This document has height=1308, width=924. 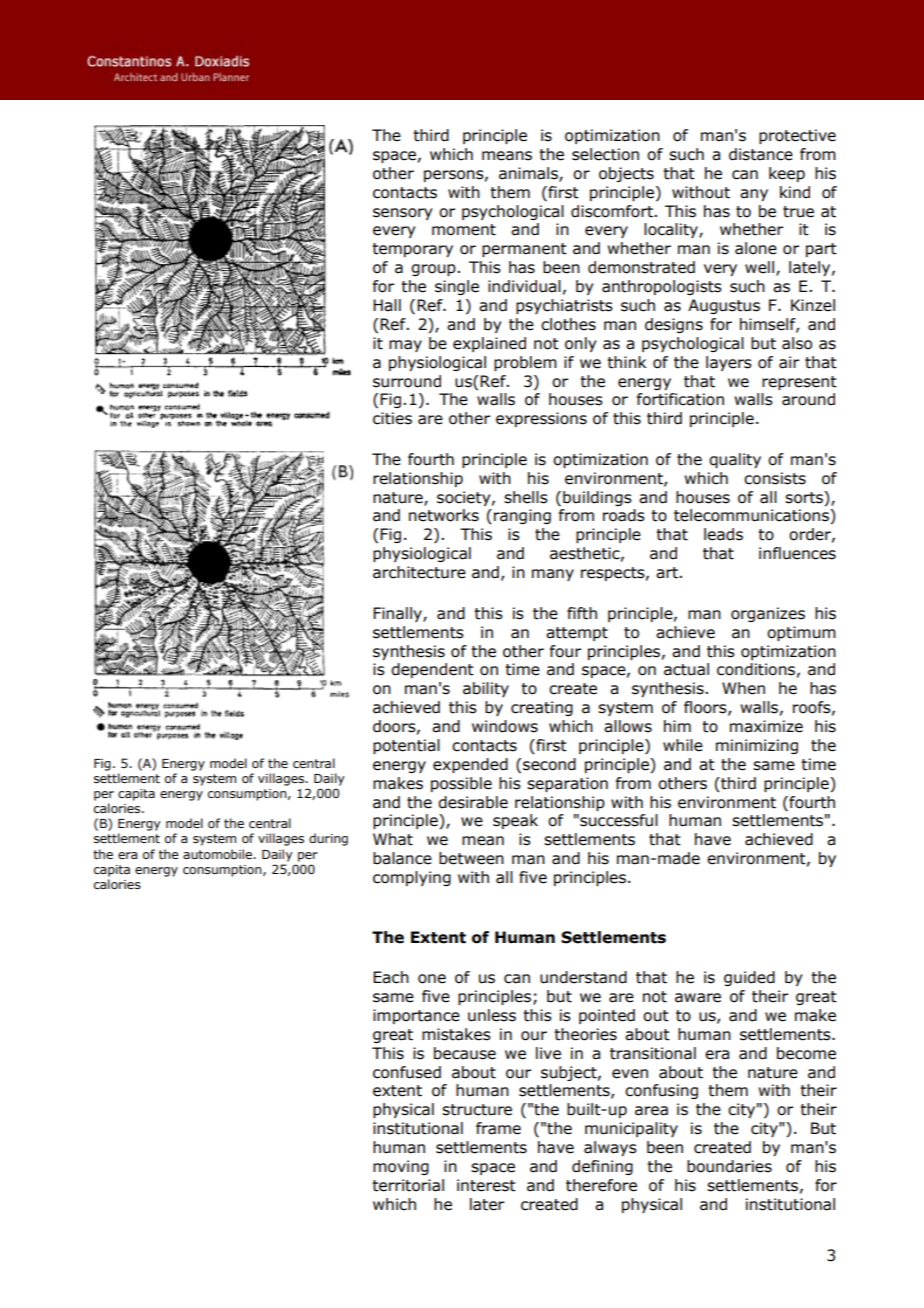 I want to click on minimizing, so click(x=757, y=746).
